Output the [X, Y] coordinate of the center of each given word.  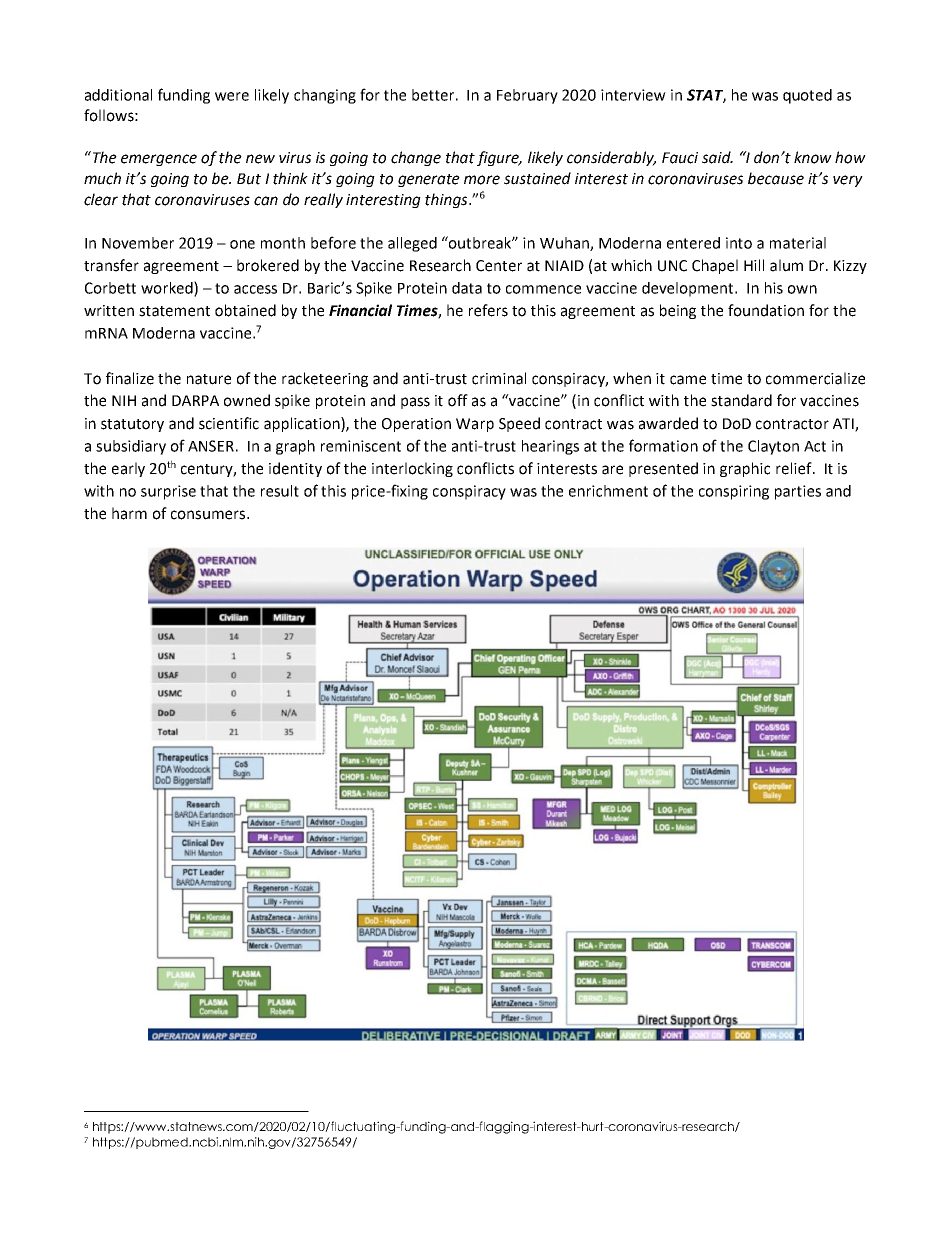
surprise [168, 492]
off [458, 400]
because [776, 178]
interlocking [412, 469]
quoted [807, 96]
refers [488, 310]
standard [741, 400]
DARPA [195, 400]
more [482, 180]
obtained [245, 310]
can [266, 201]
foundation [766, 310]
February [527, 96]
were [232, 96]
